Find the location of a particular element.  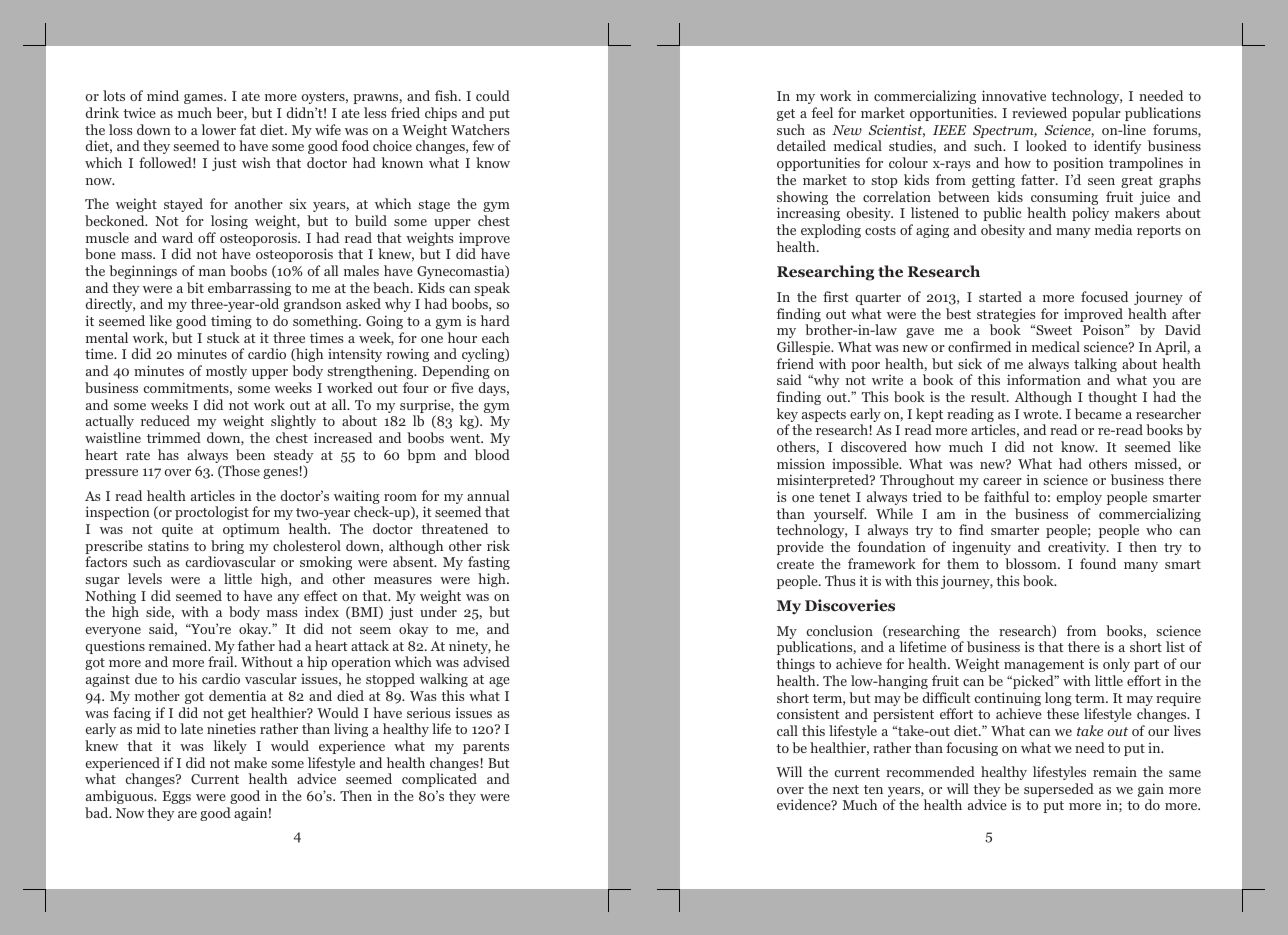

stuck is located at coordinates (223, 337).
